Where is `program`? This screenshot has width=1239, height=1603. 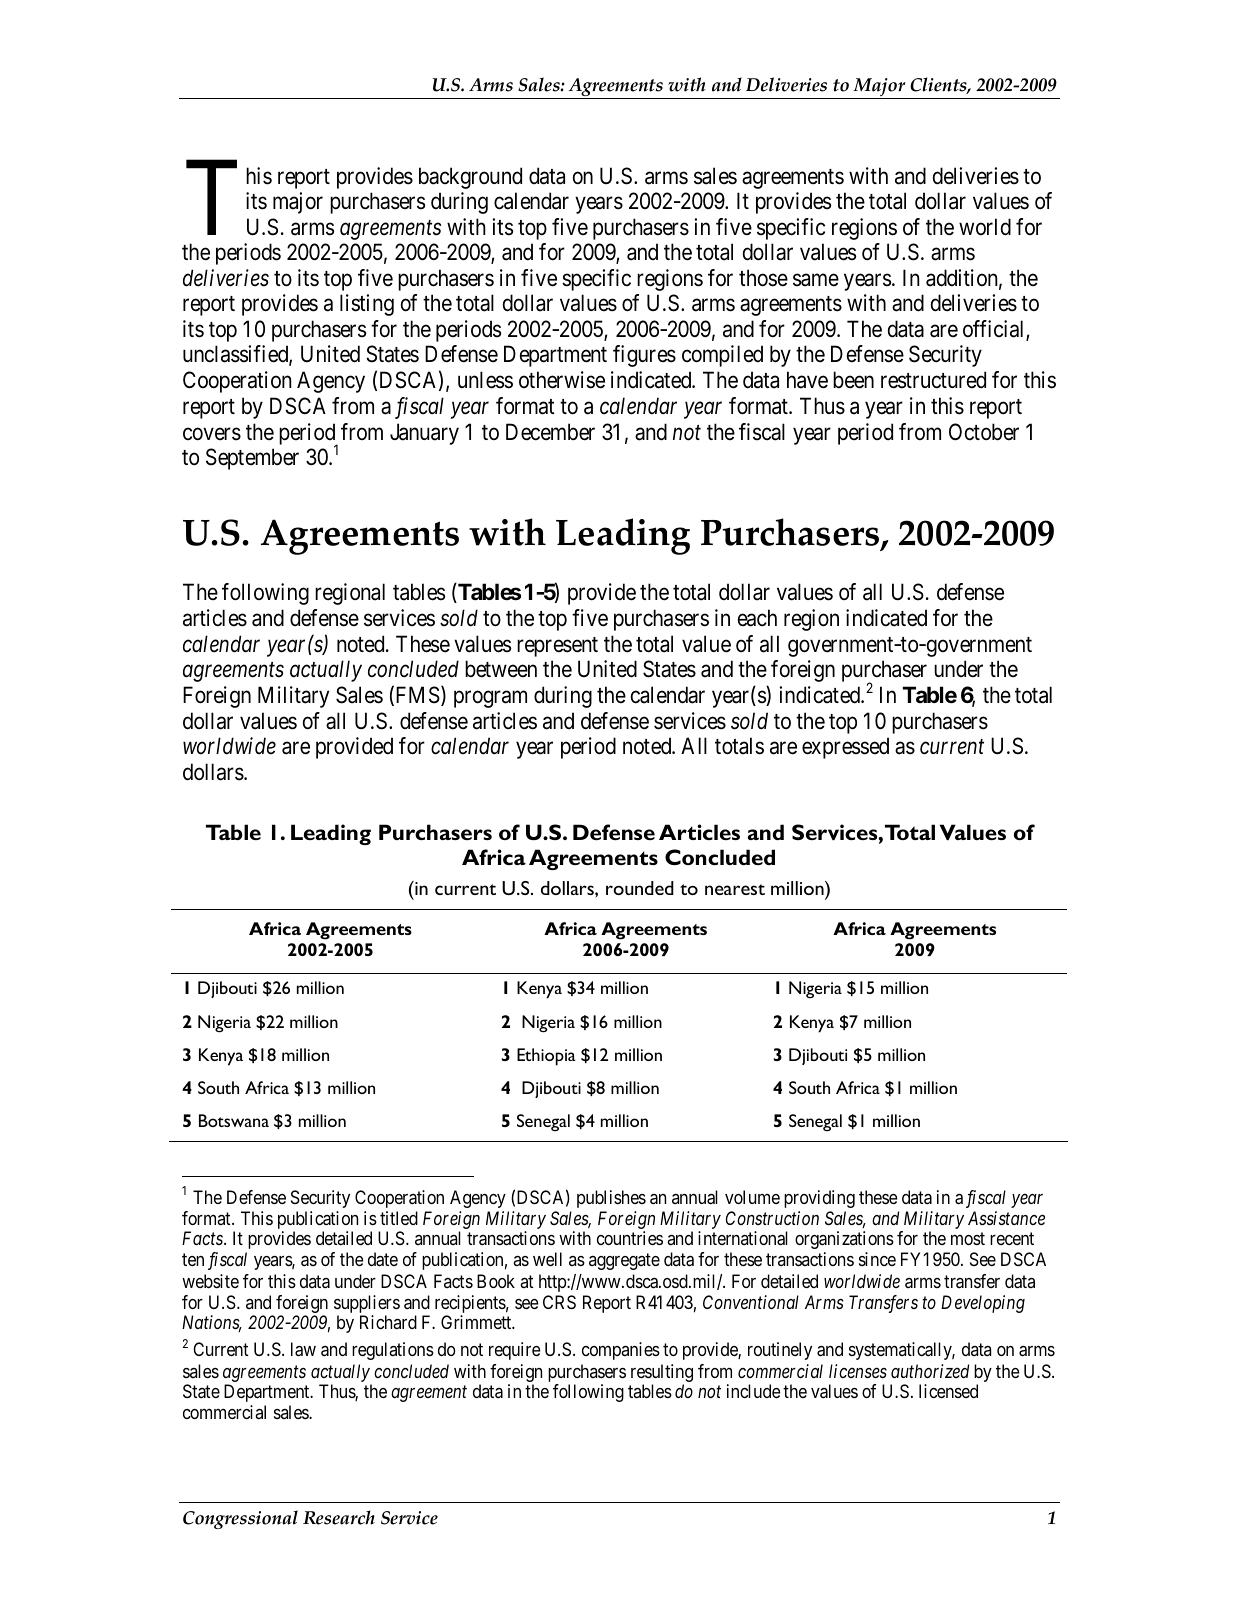 program is located at coordinates (490, 699).
